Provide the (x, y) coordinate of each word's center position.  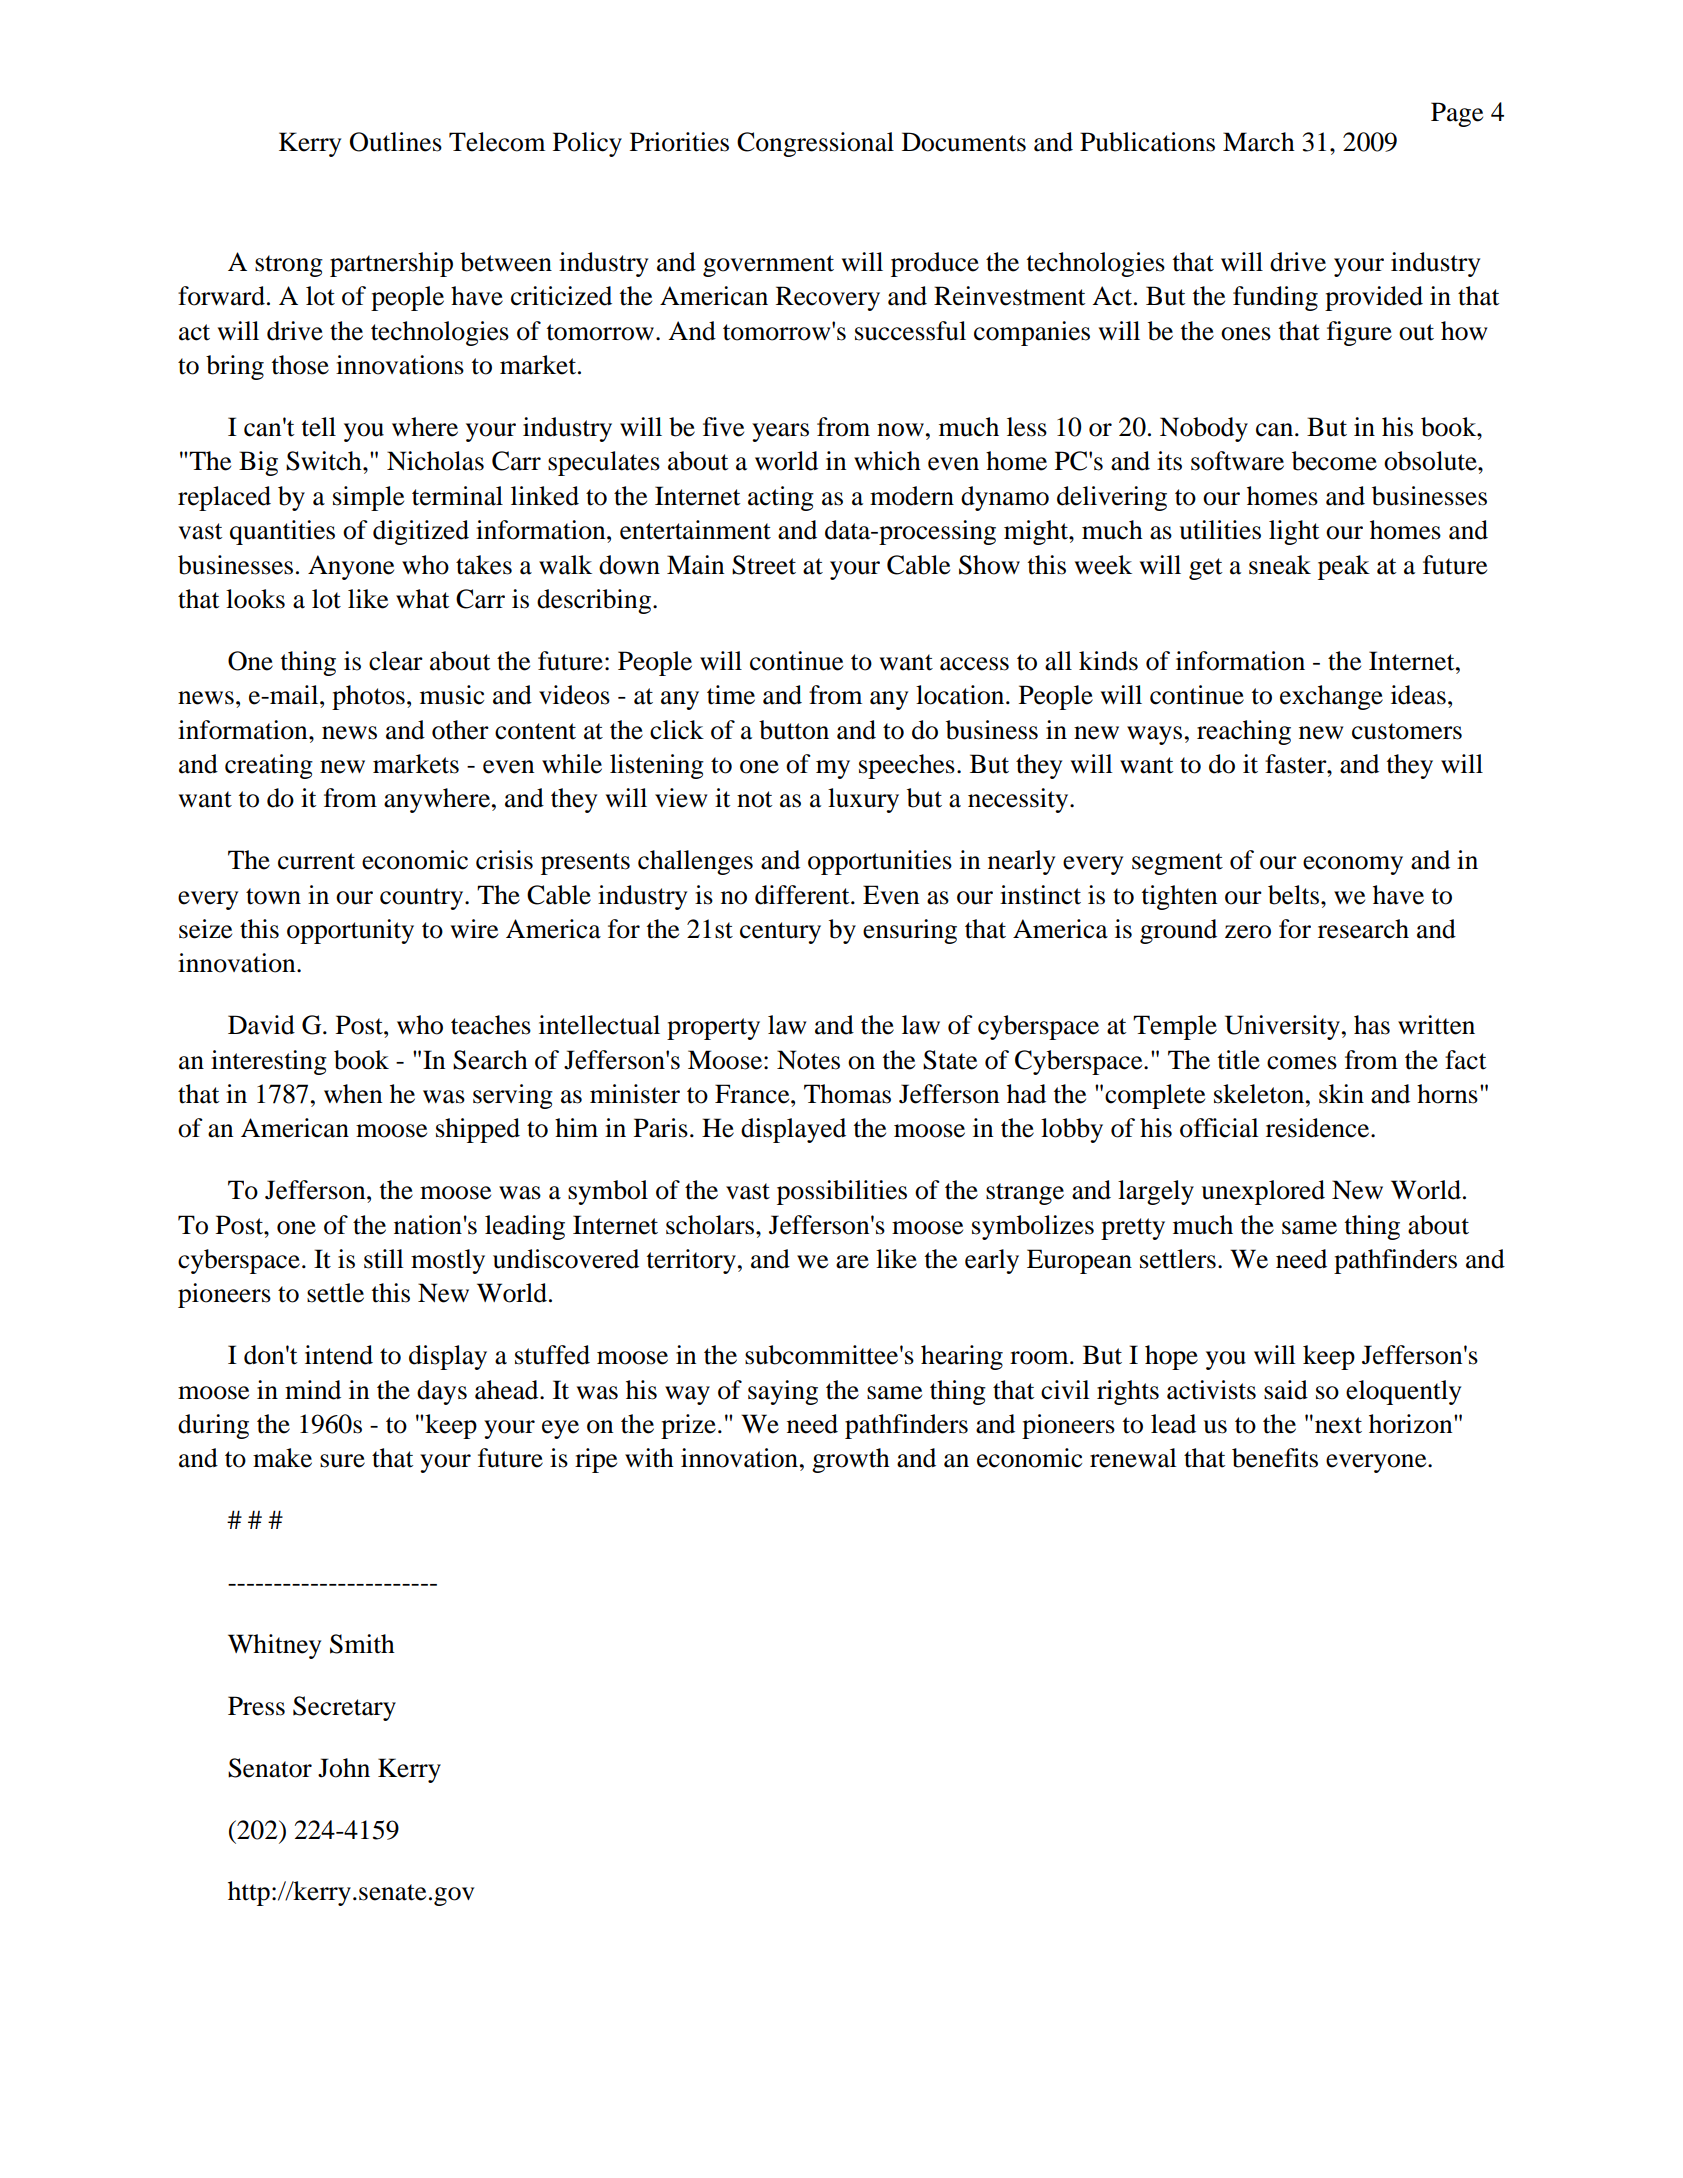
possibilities (842, 1192)
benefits (1275, 1458)
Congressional (815, 144)
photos (368, 697)
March (1259, 142)
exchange (1331, 697)
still (384, 1259)
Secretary (344, 1708)
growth (851, 1460)
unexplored (1263, 1192)
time (731, 695)
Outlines (396, 142)
